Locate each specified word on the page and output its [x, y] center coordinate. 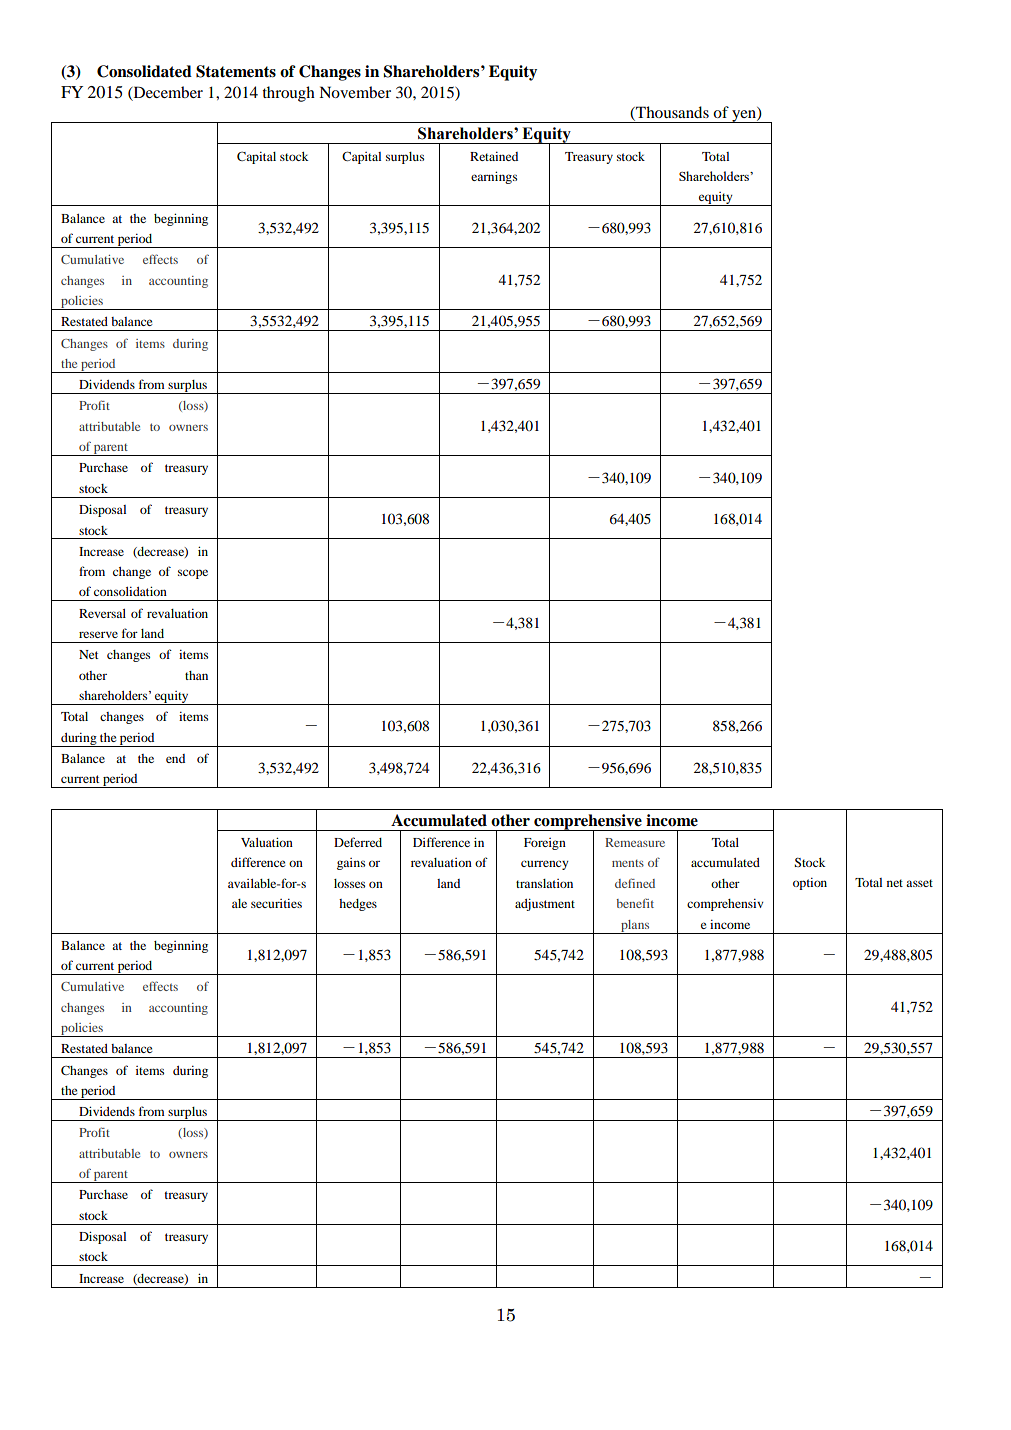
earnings [494, 177]
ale [239, 903]
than [196, 675]
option [810, 884]
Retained [494, 156]
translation [544, 883]
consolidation [130, 591]
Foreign [545, 844]
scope [193, 574]
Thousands [671, 113]
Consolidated [144, 71]
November [355, 92]
